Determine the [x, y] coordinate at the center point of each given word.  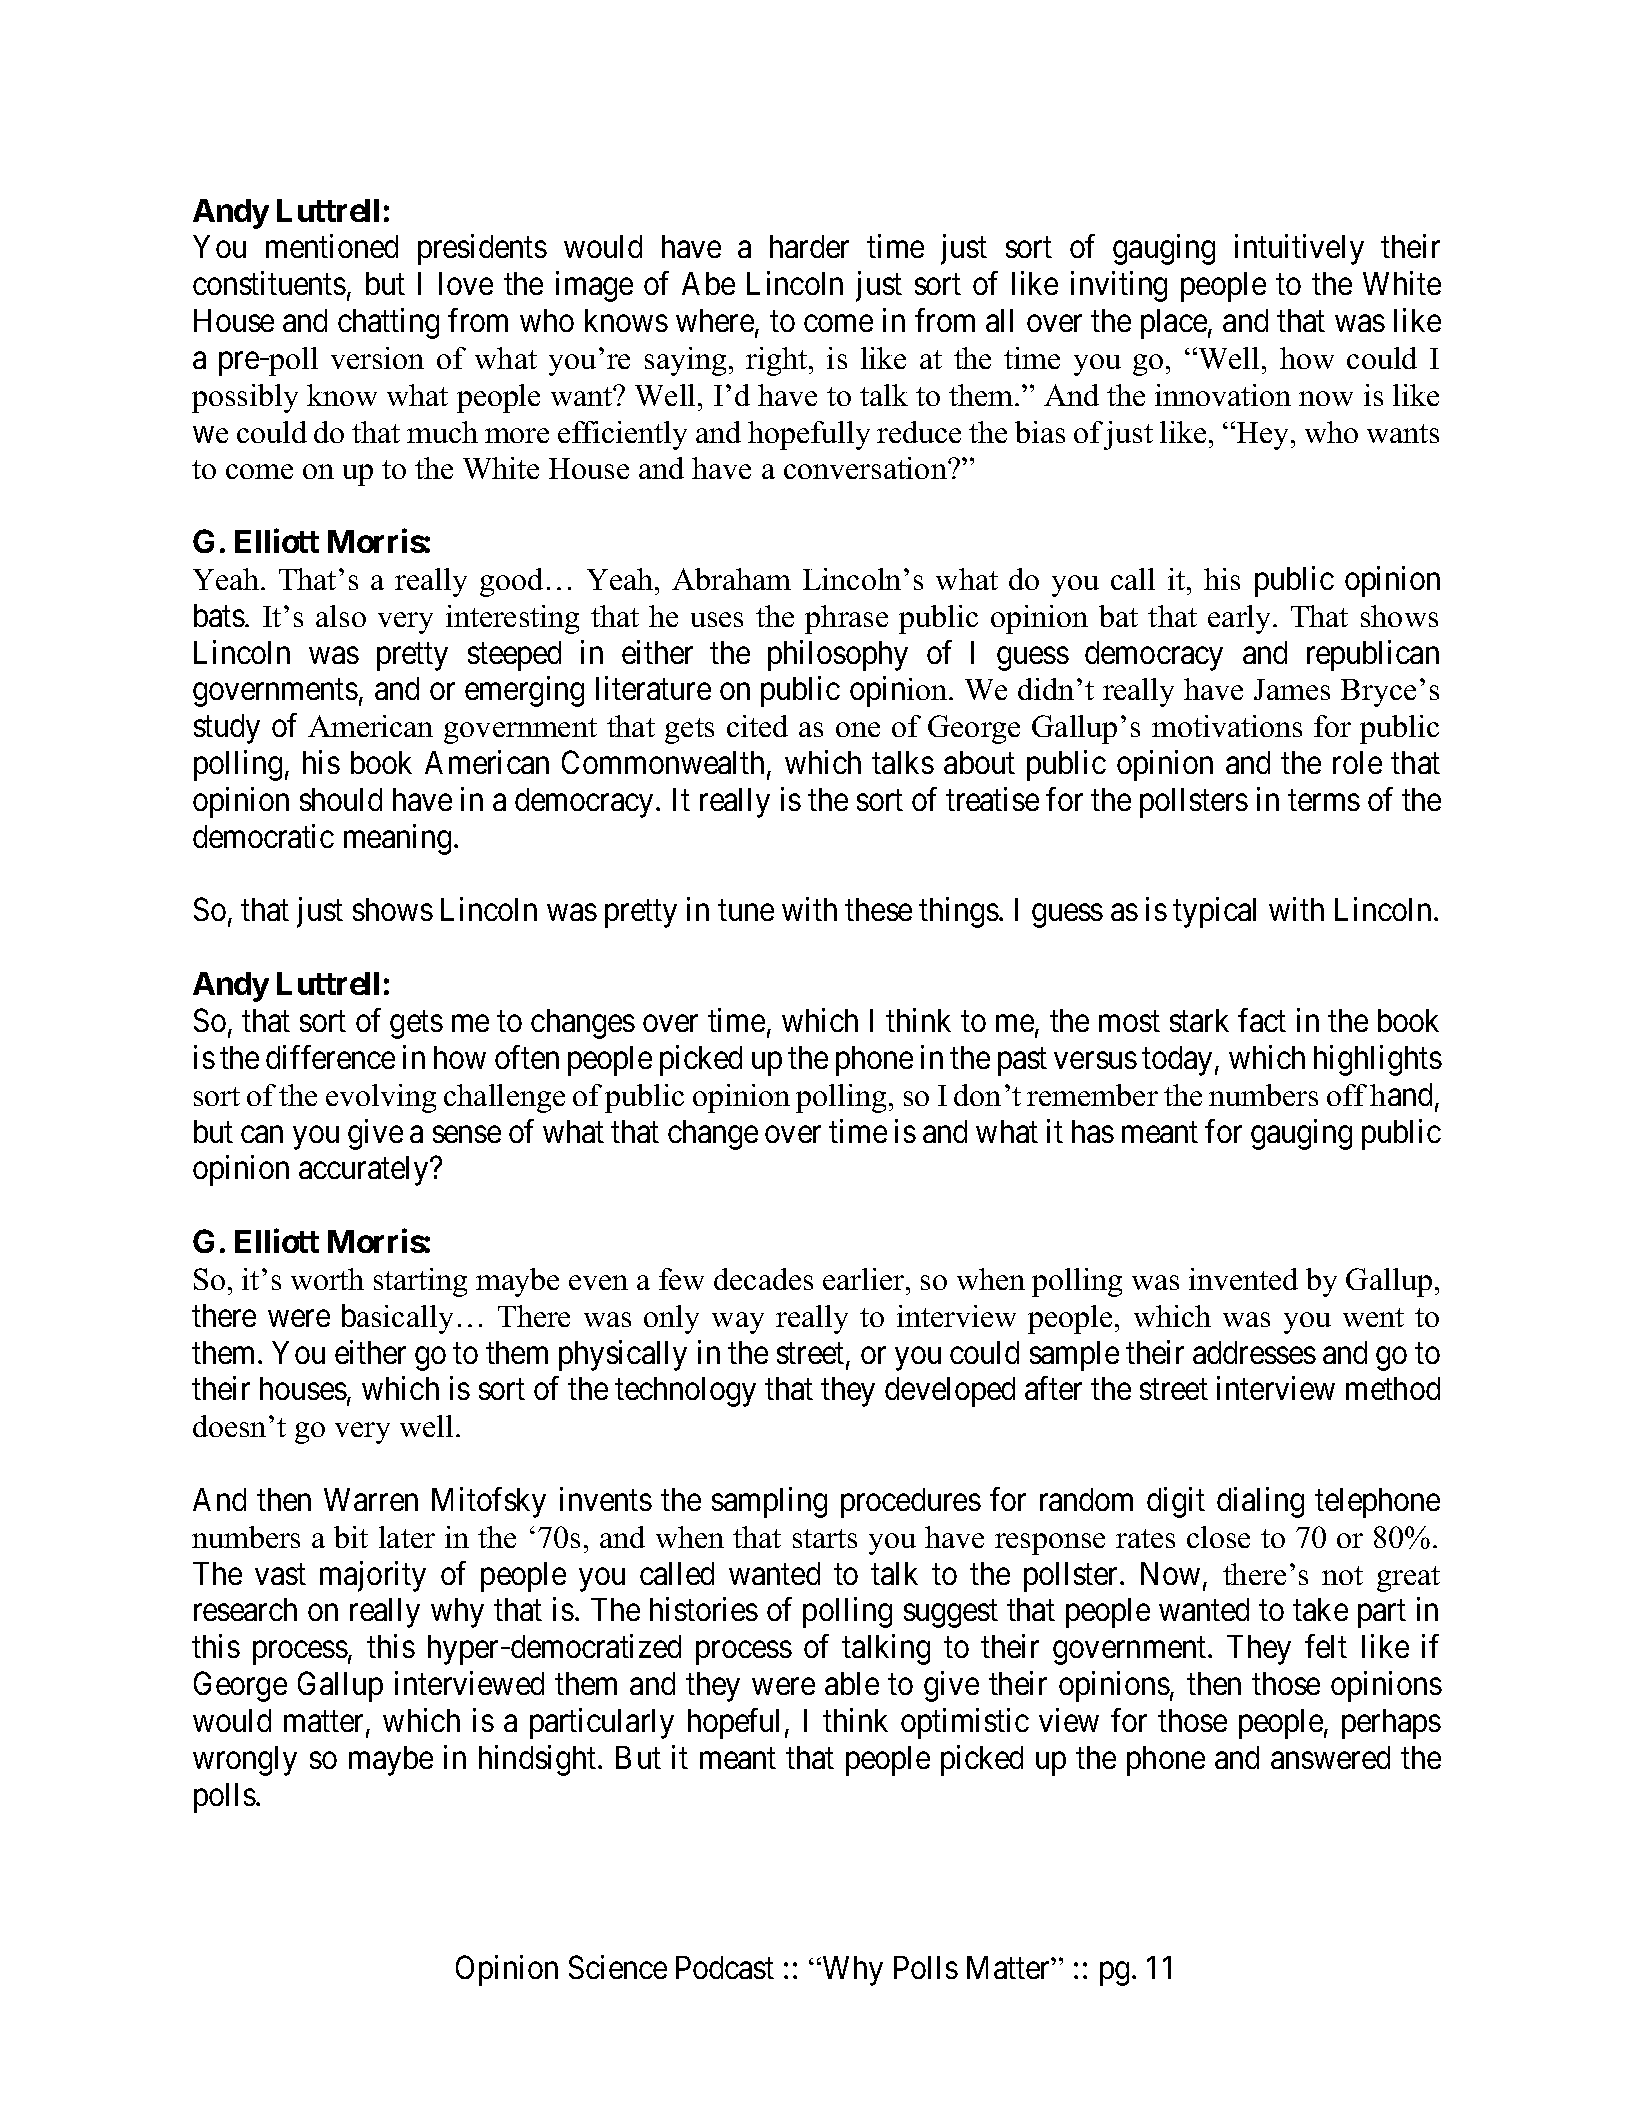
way [738, 1323]
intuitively [1299, 250]
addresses [1254, 1352]
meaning [397, 839]
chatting [388, 323]
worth [327, 1279]
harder [809, 246]
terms [1324, 800]
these [878, 909]
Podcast [725, 1967]
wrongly [245, 1761]
